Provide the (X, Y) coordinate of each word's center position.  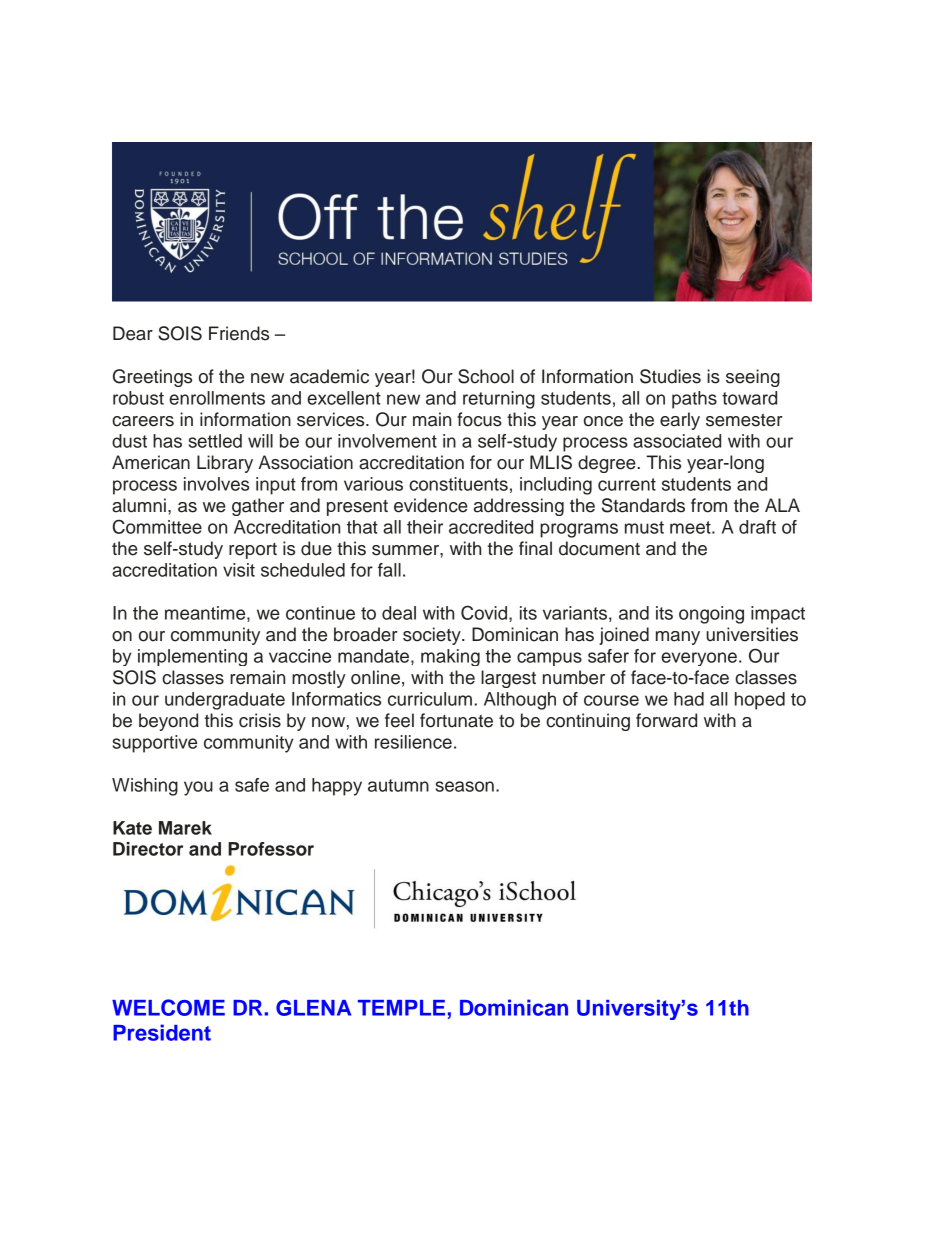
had (689, 699)
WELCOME (168, 1007)
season (465, 786)
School (486, 376)
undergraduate (225, 701)
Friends (239, 333)
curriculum (430, 699)
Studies (670, 376)
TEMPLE (401, 1008)
